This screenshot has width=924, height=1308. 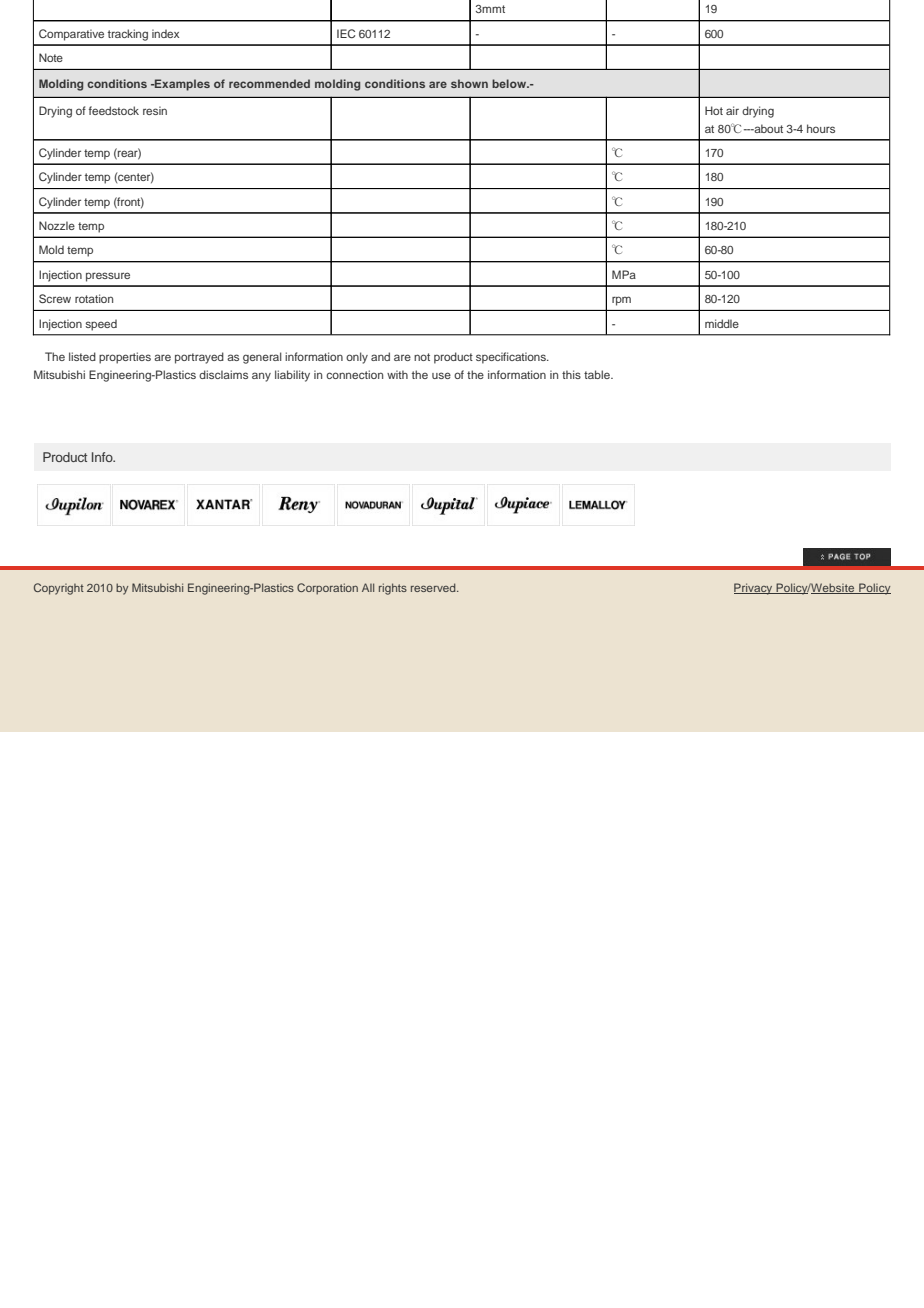 What do you see at coordinates (155, 110) in the screenshot?
I see `resin` at bounding box center [155, 110].
